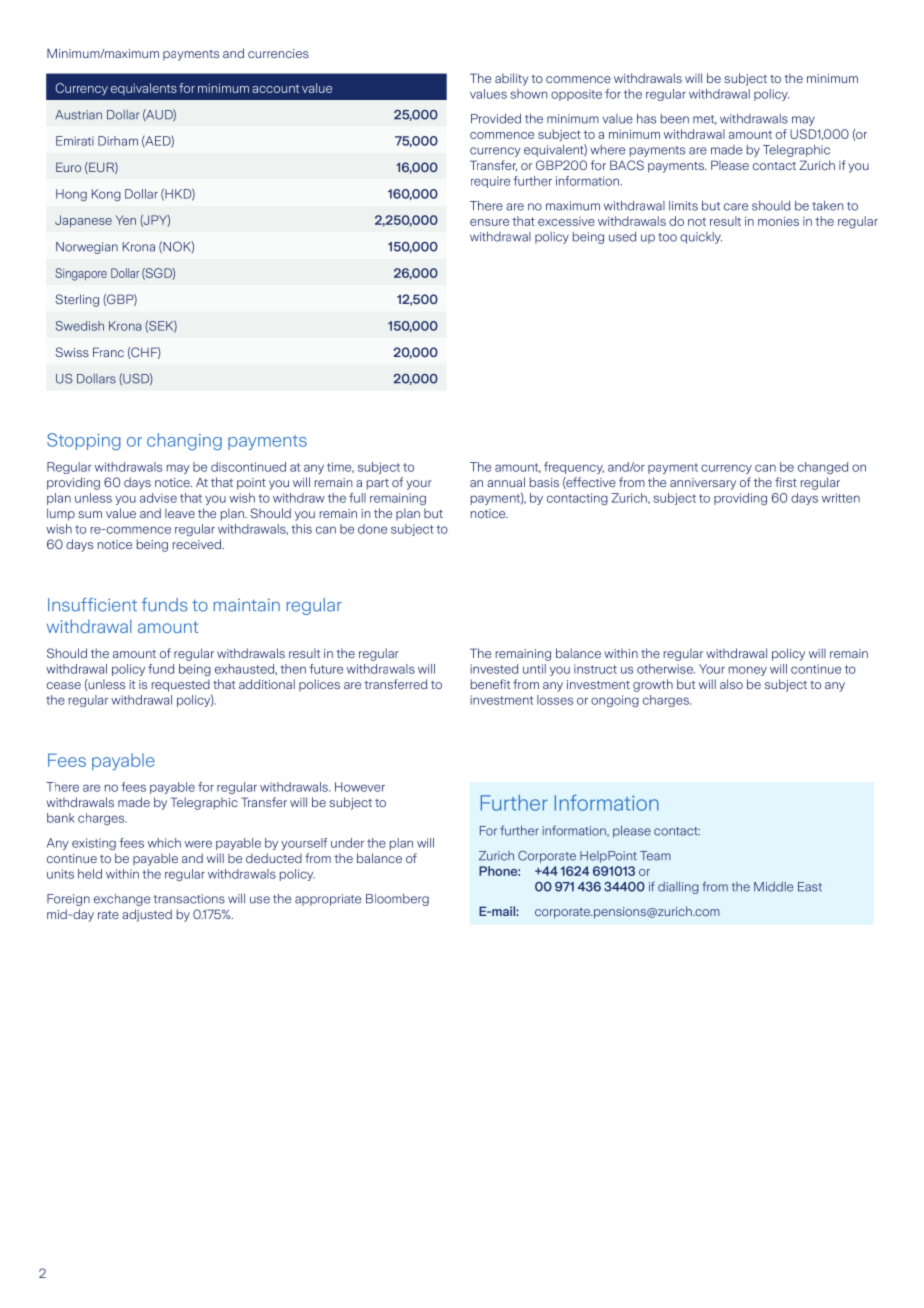 The height and width of the document is (1308, 924). Describe the element at coordinates (122, 900) in the document. I see `exchange` at that location.
